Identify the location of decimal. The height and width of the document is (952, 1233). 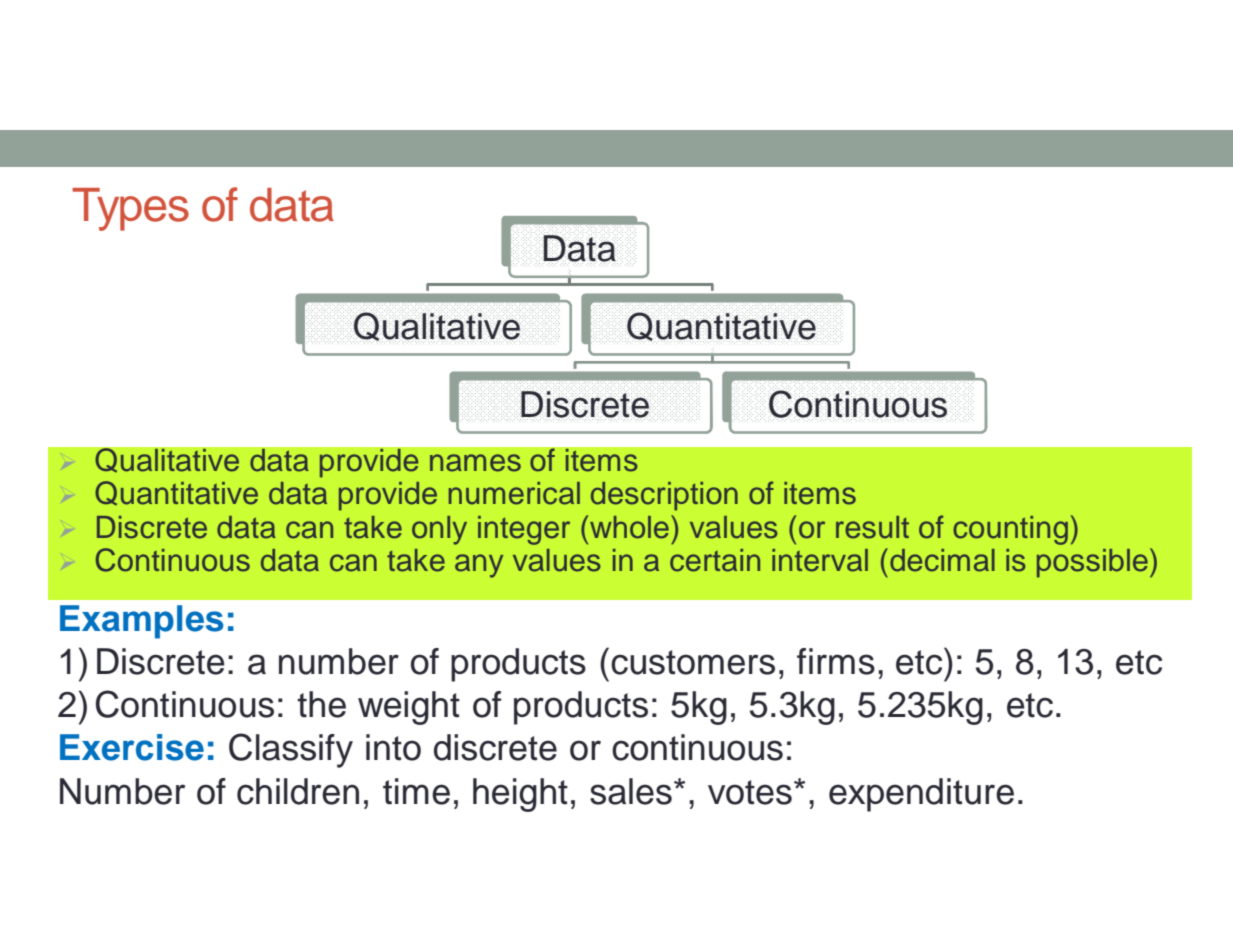
(942, 560).
